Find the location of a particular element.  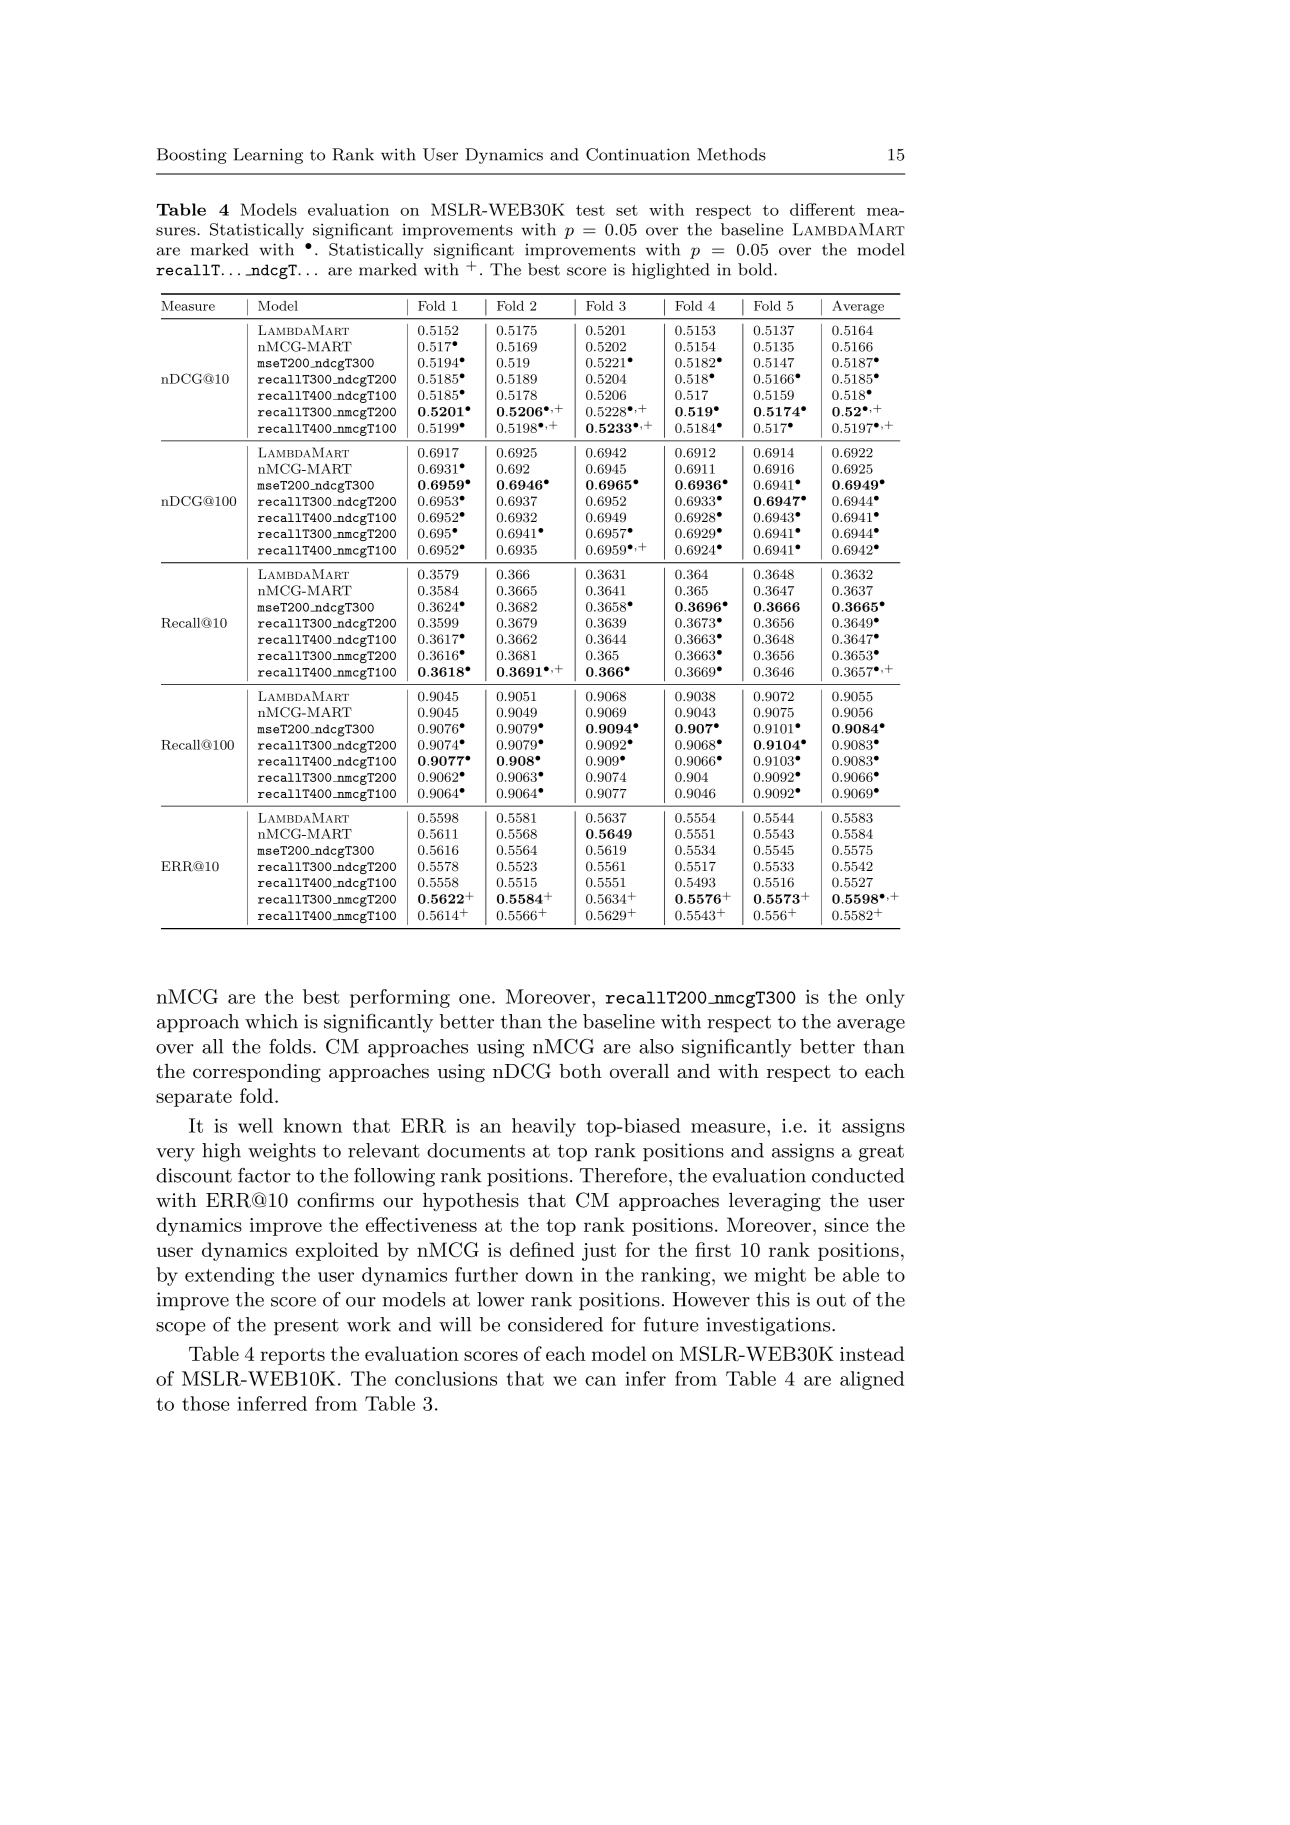

only is located at coordinates (885, 998).
